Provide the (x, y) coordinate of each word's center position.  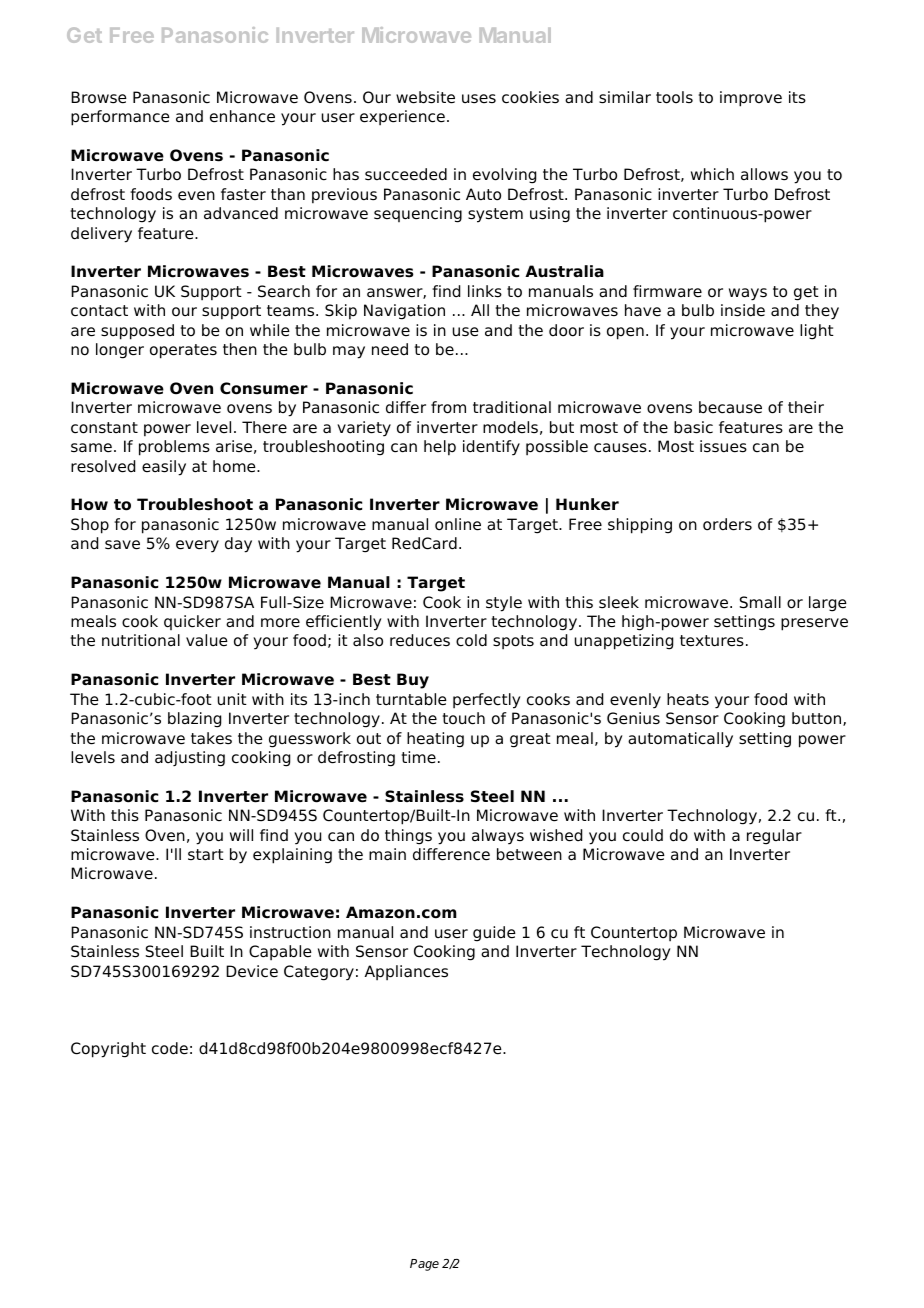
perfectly (487, 701)
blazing (194, 720)
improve (751, 99)
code (170, 1048)
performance (120, 118)
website (425, 97)
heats (688, 699)
